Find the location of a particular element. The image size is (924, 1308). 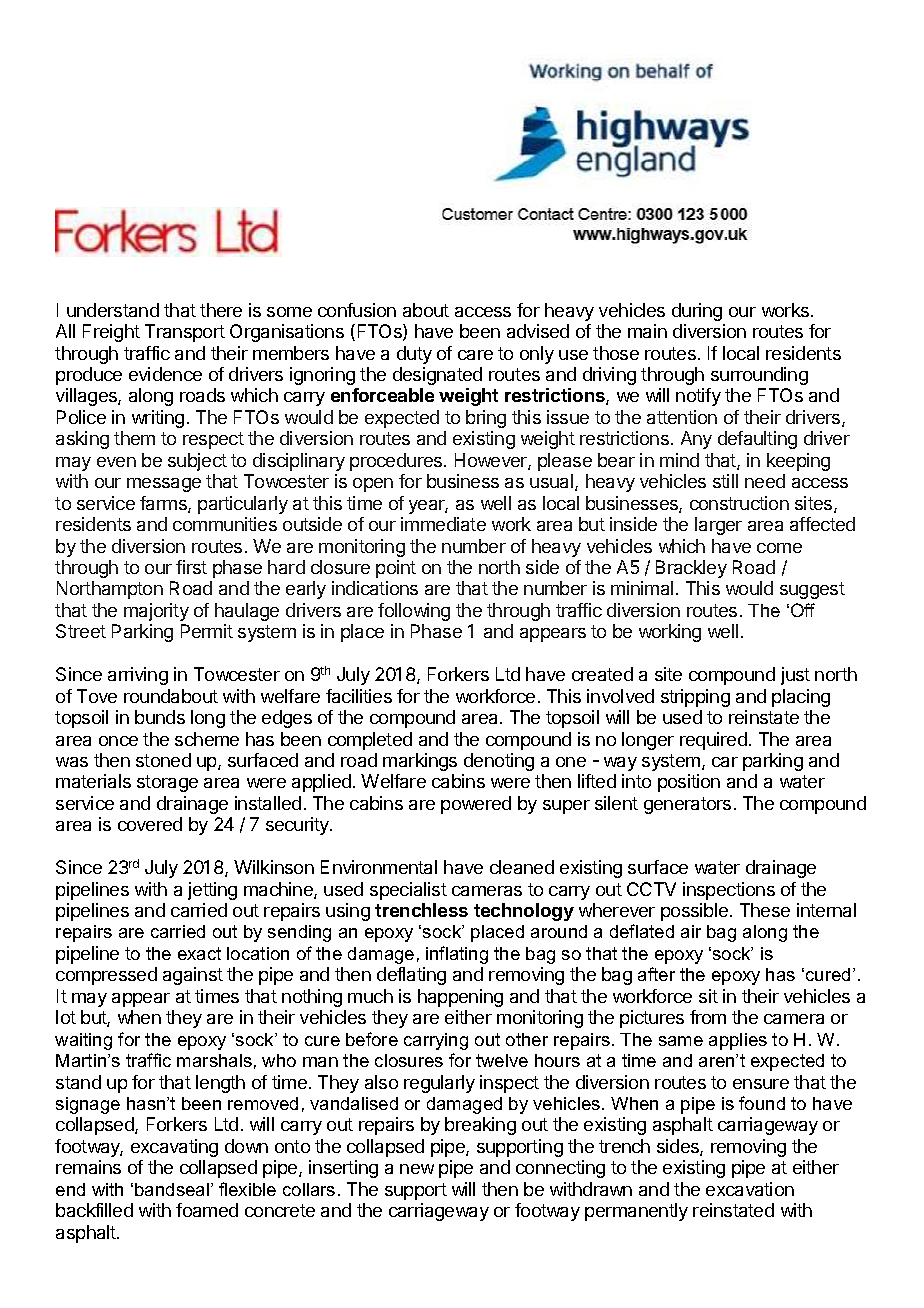

markings is located at coordinates (420, 762).
